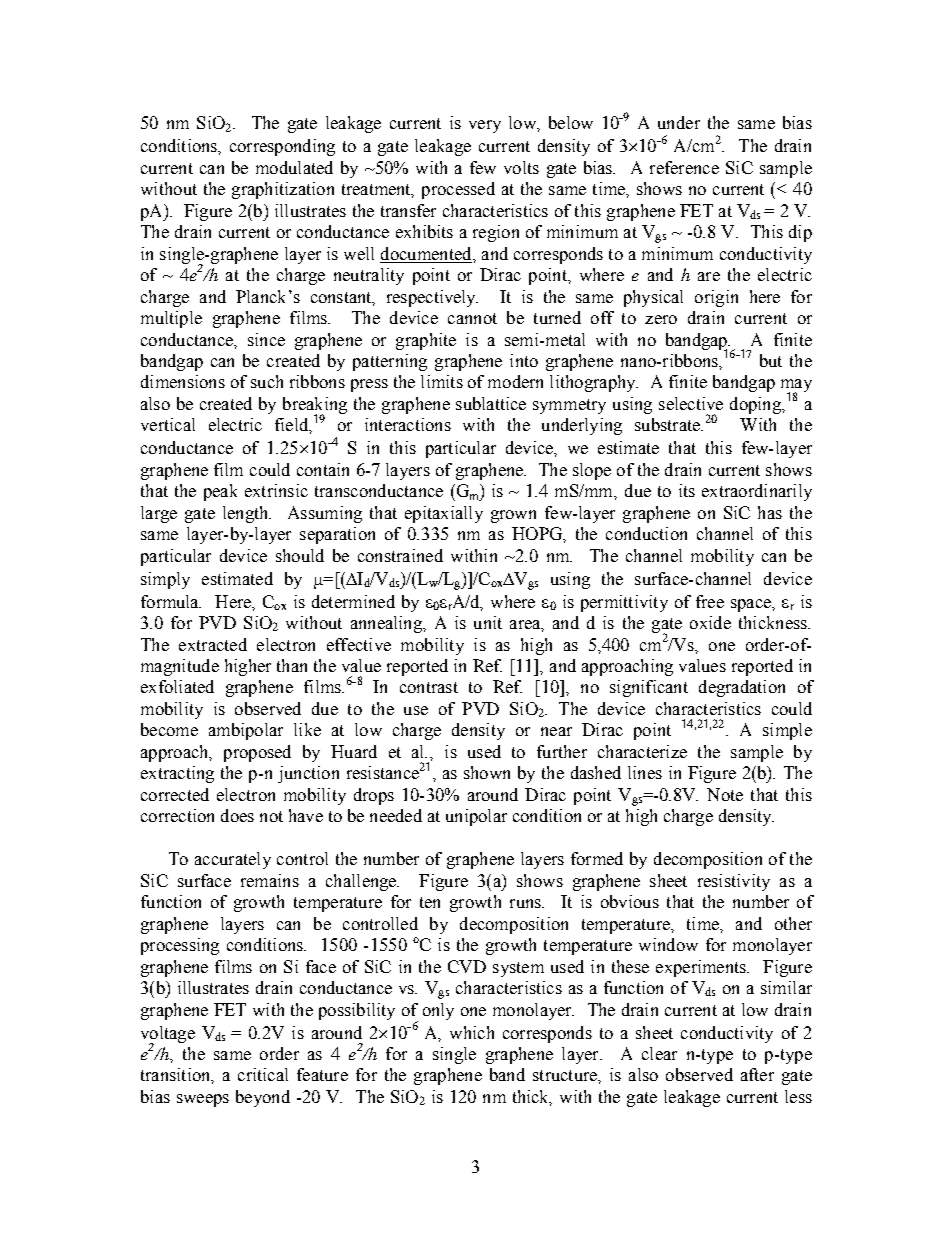  What do you see at coordinates (684, 167) in the image?
I see `reference` at bounding box center [684, 167].
